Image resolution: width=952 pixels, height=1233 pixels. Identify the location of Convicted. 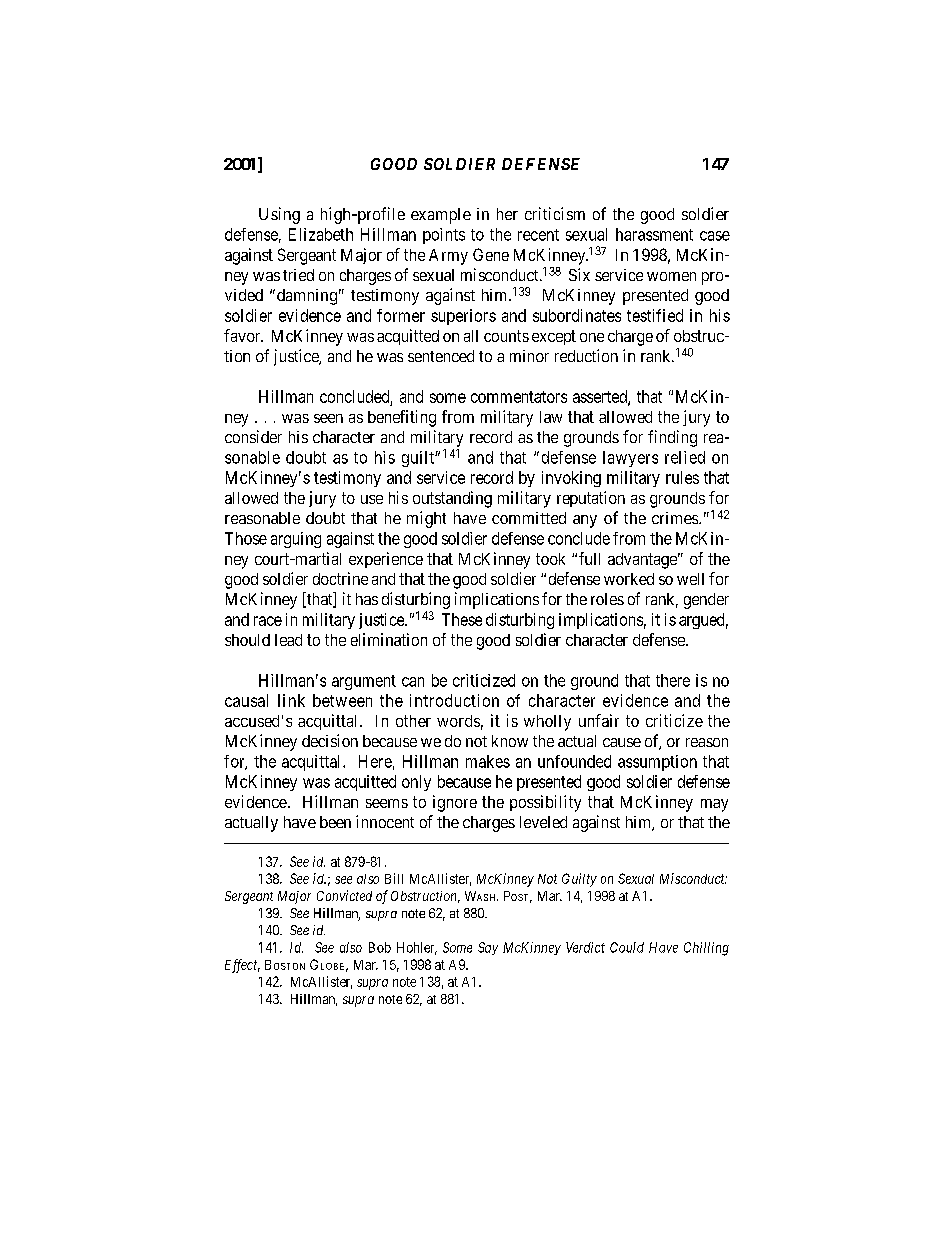
(344, 895).
